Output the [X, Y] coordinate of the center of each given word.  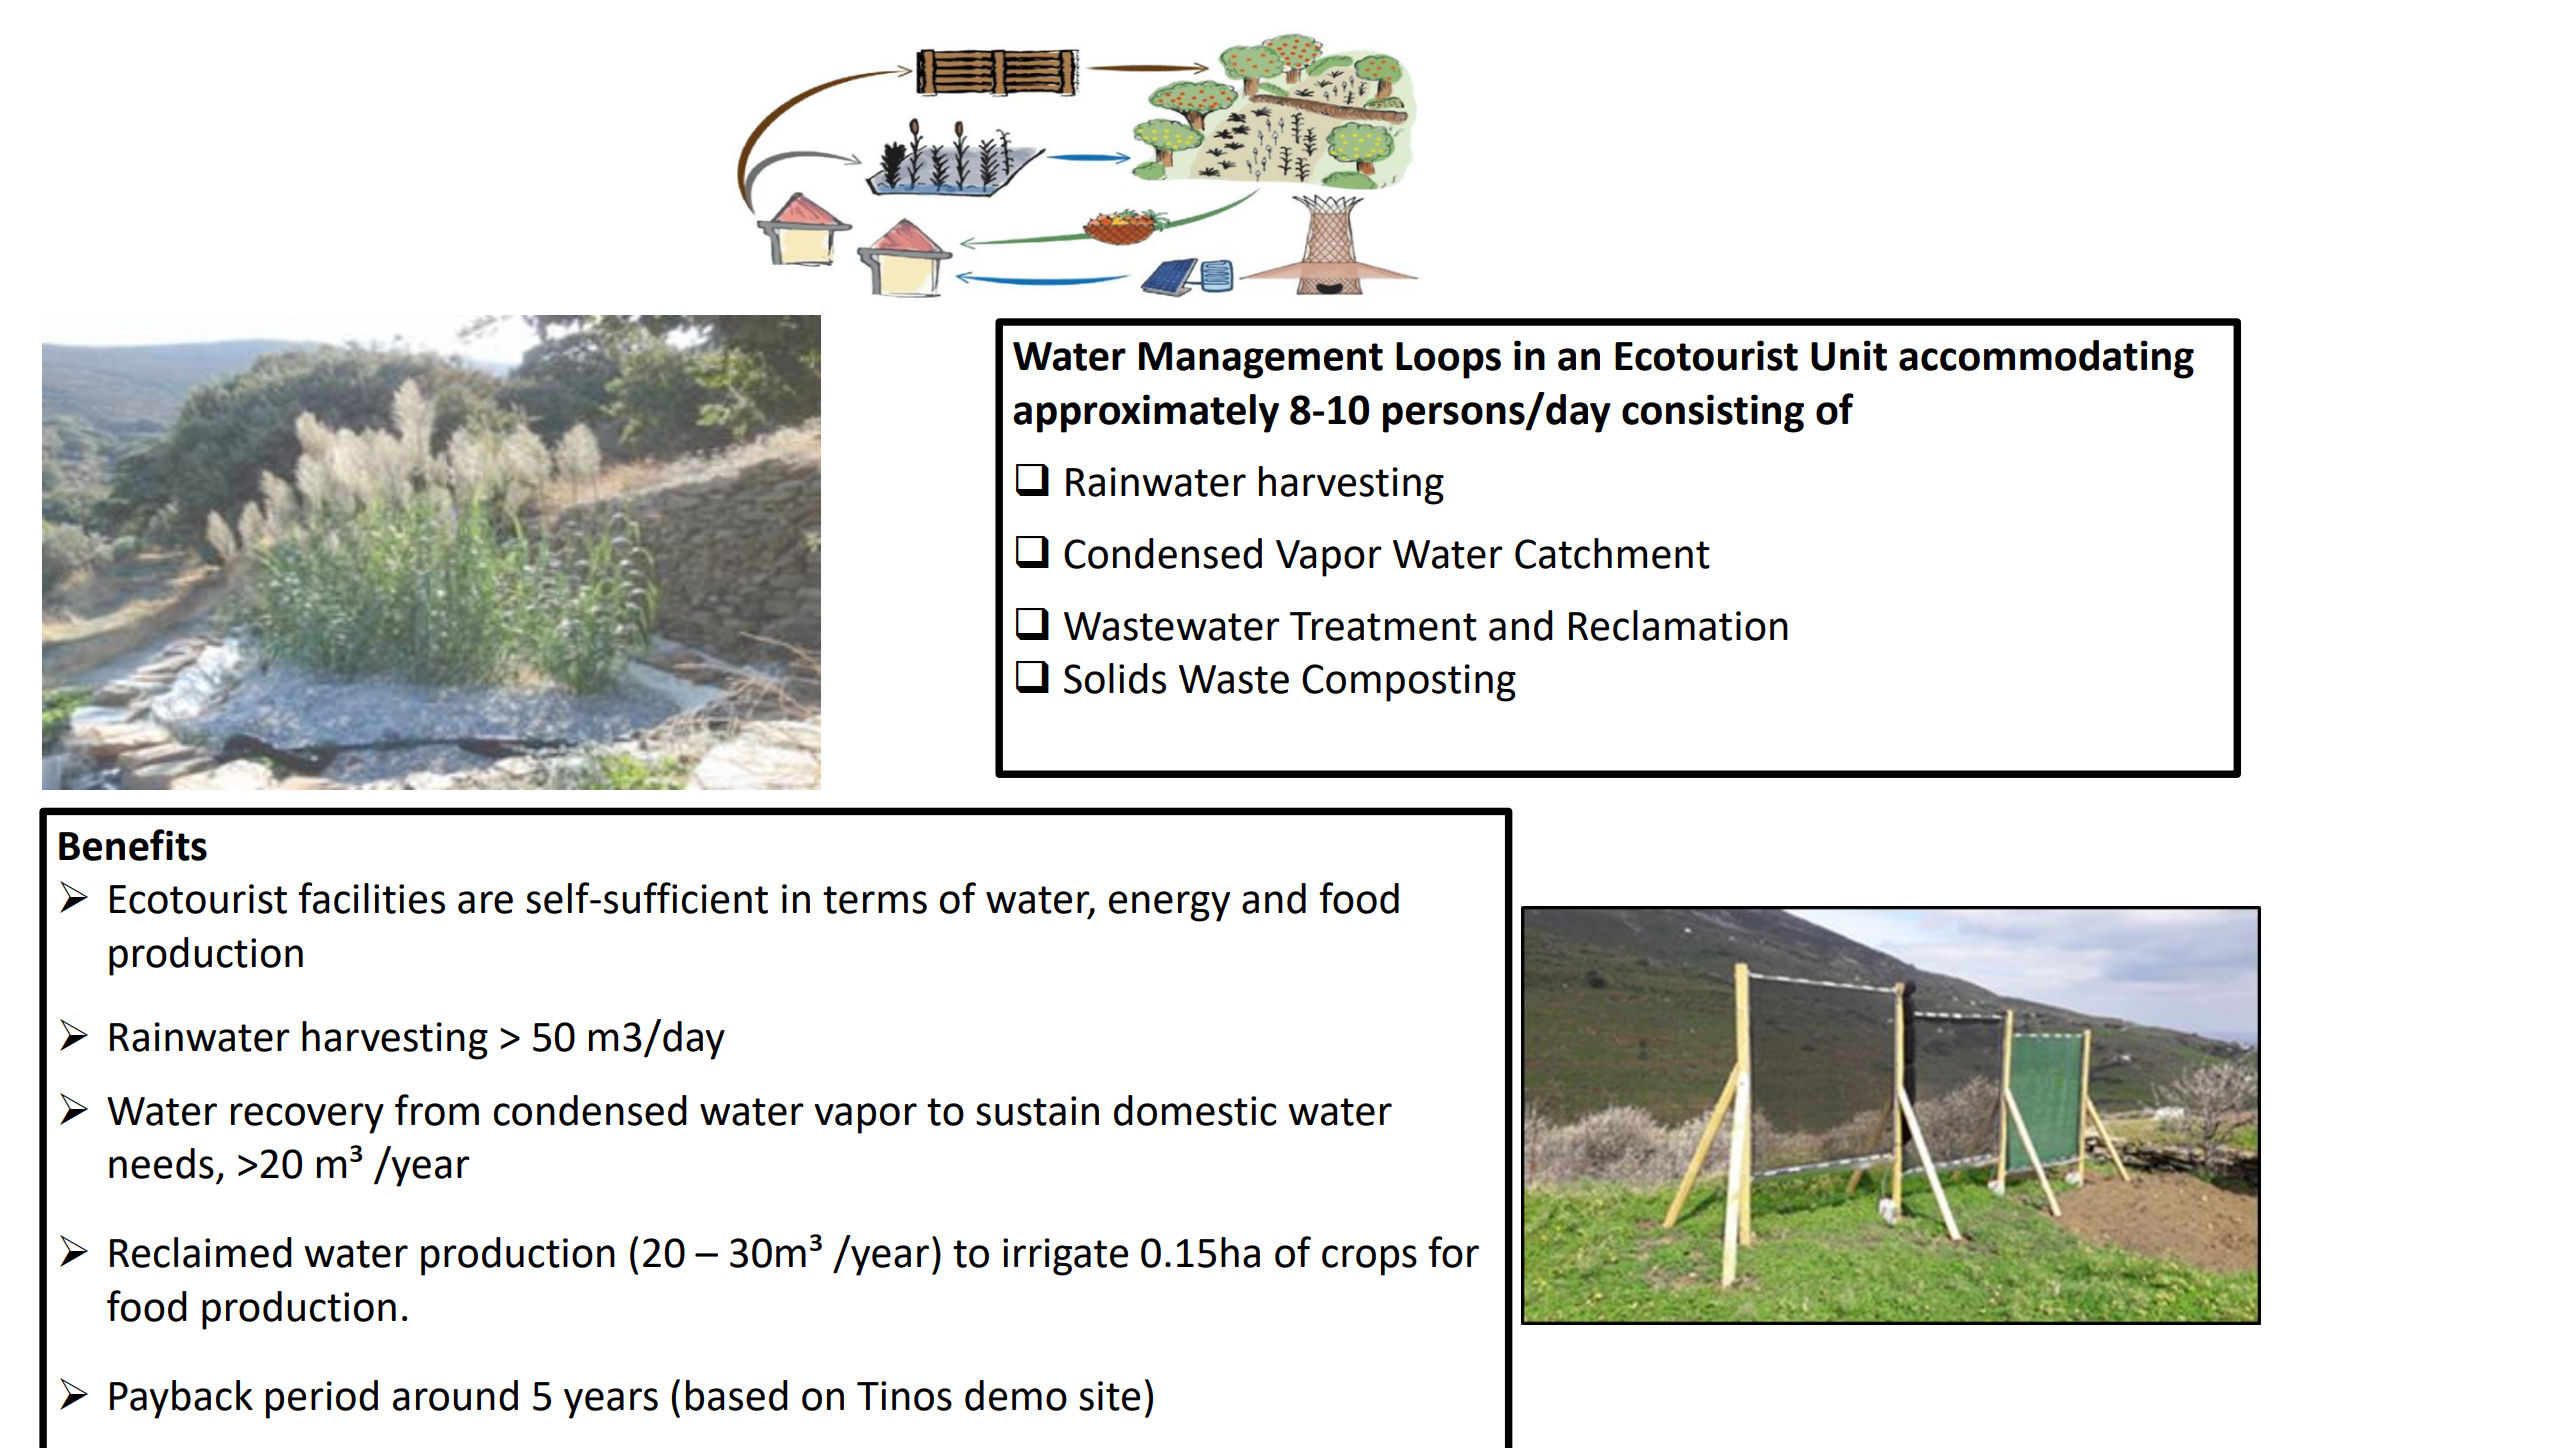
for [1453, 1252]
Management [1261, 360]
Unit [1849, 355]
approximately [1146, 413]
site [1109, 1396]
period [322, 1399]
